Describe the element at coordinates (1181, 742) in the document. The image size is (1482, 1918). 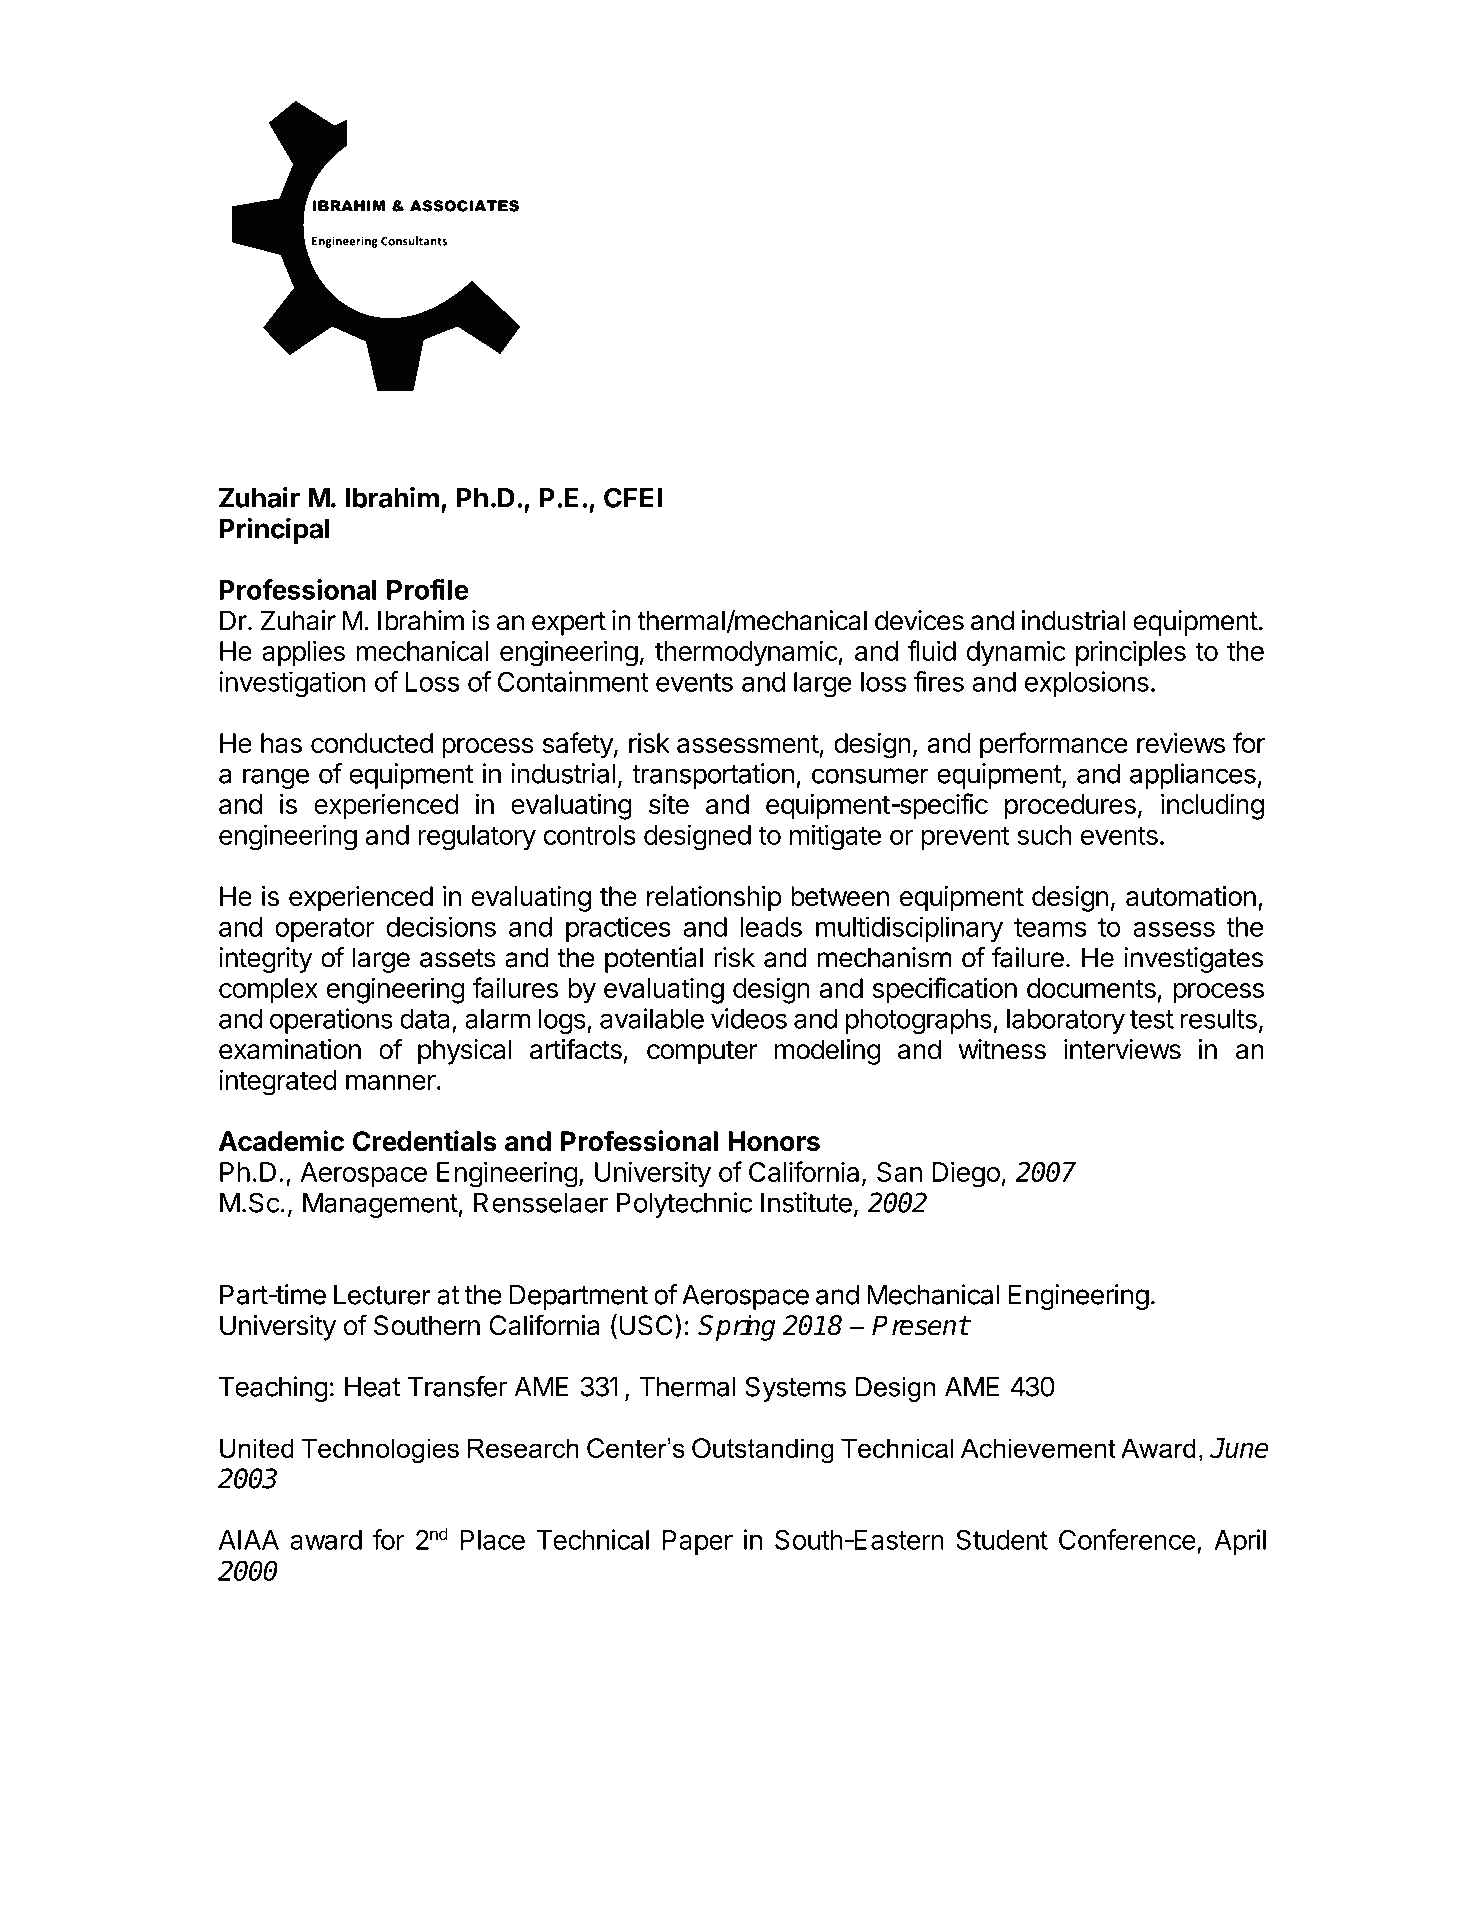
I see `reviews` at that location.
